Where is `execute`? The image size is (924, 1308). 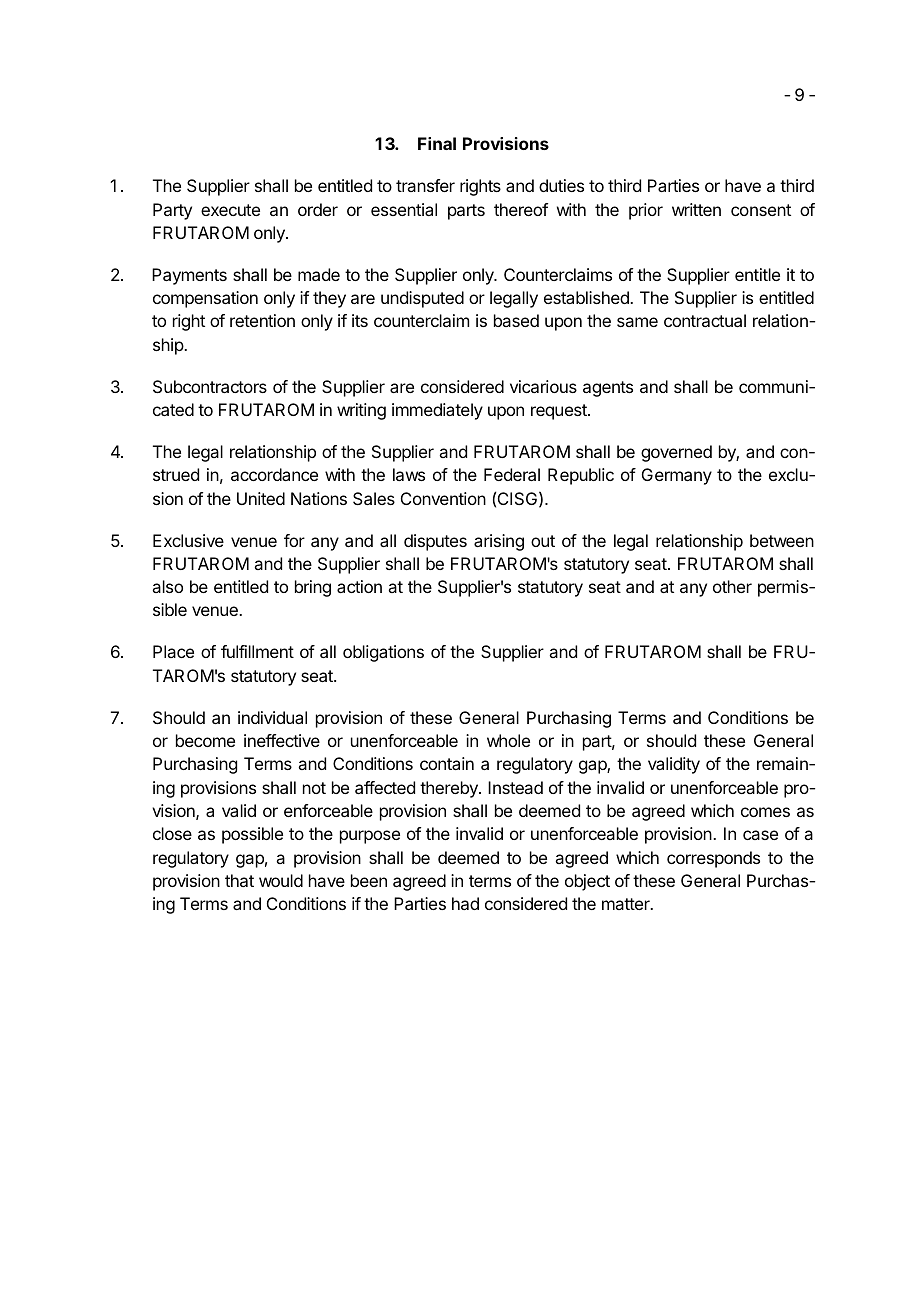 execute is located at coordinates (230, 210).
